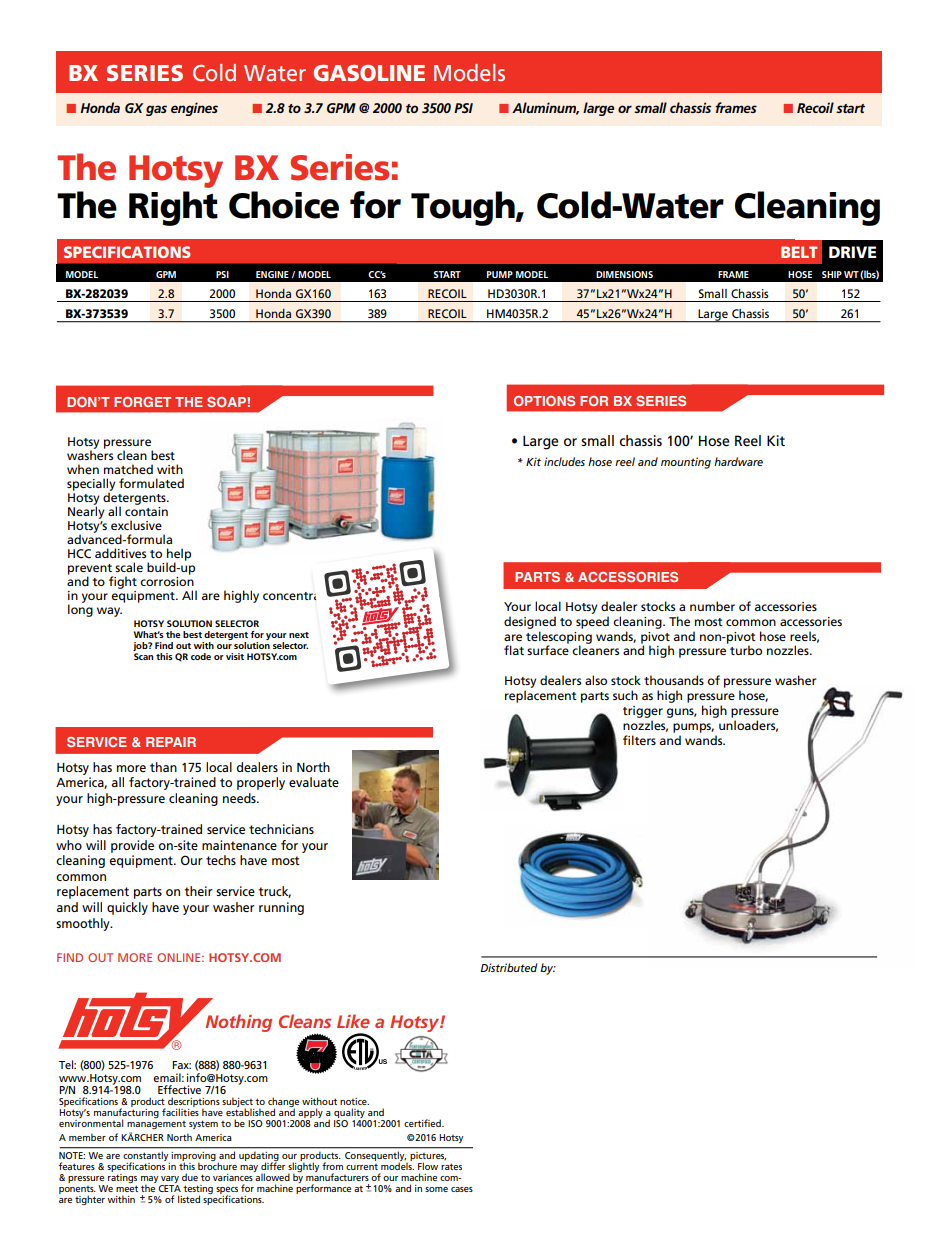 The height and width of the screenshot is (1233, 952). I want to click on Aluminum, so click(545, 108).
